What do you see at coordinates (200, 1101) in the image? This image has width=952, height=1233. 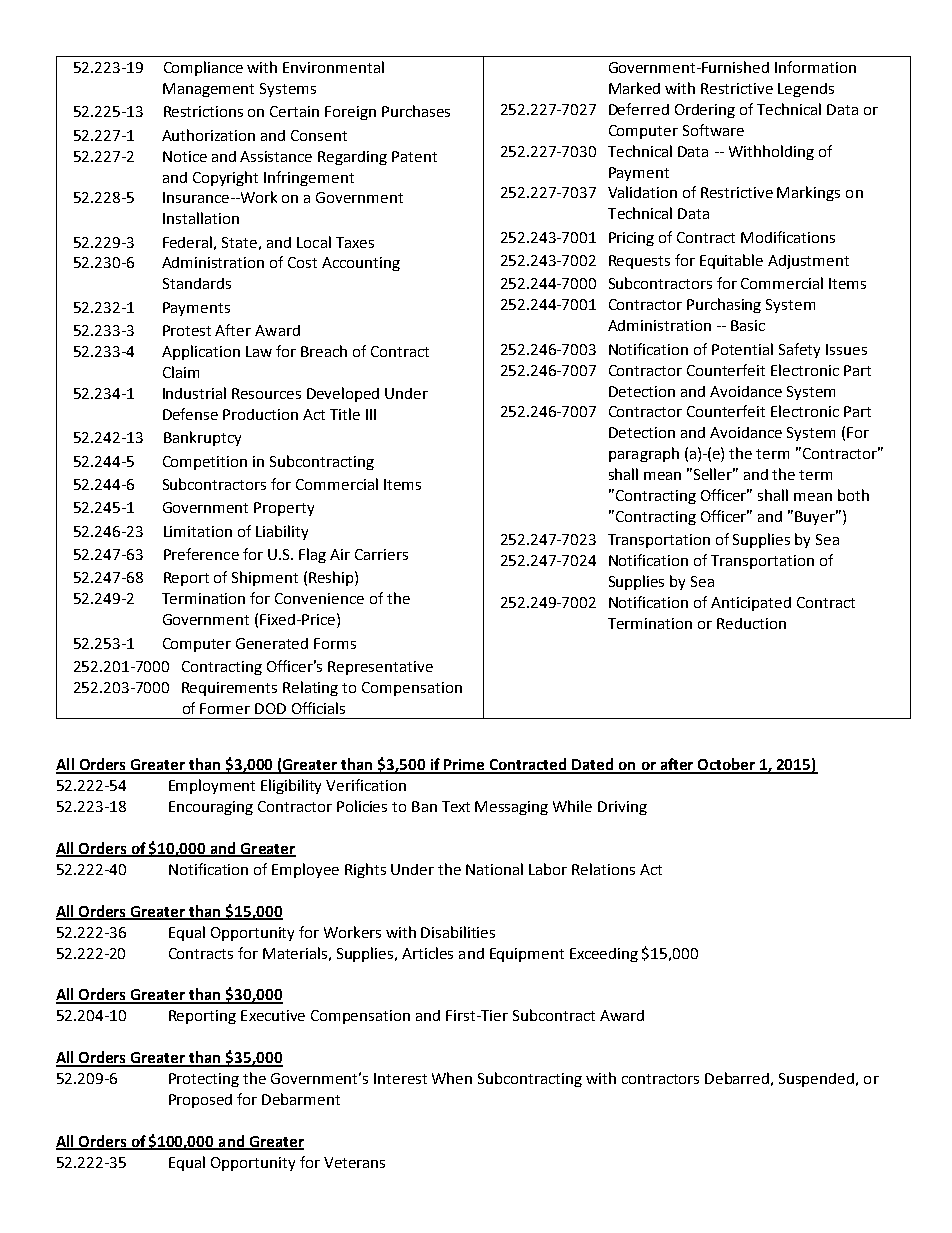 I see `Proposed` at bounding box center [200, 1101].
